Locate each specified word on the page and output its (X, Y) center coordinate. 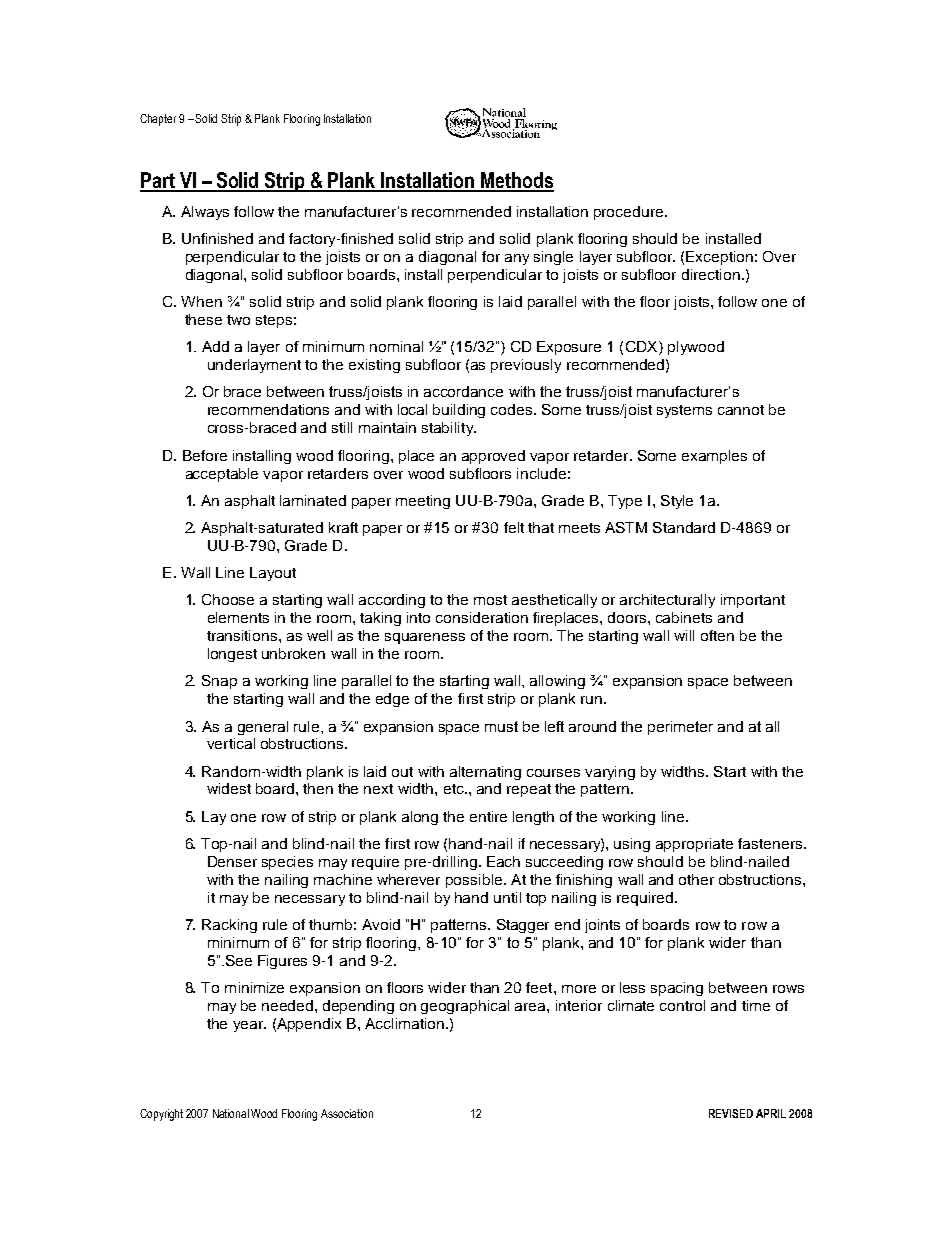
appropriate (694, 845)
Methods (516, 181)
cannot (741, 410)
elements (238, 617)
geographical (465, 1007)
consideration (482, 617)
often (717, 635)
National (231, 1113)
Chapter (158, 120)
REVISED (731, 1113)
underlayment (254, 366)
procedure (628, 213)
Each (503, 861)
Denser (232, 861)
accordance (463, 391)
